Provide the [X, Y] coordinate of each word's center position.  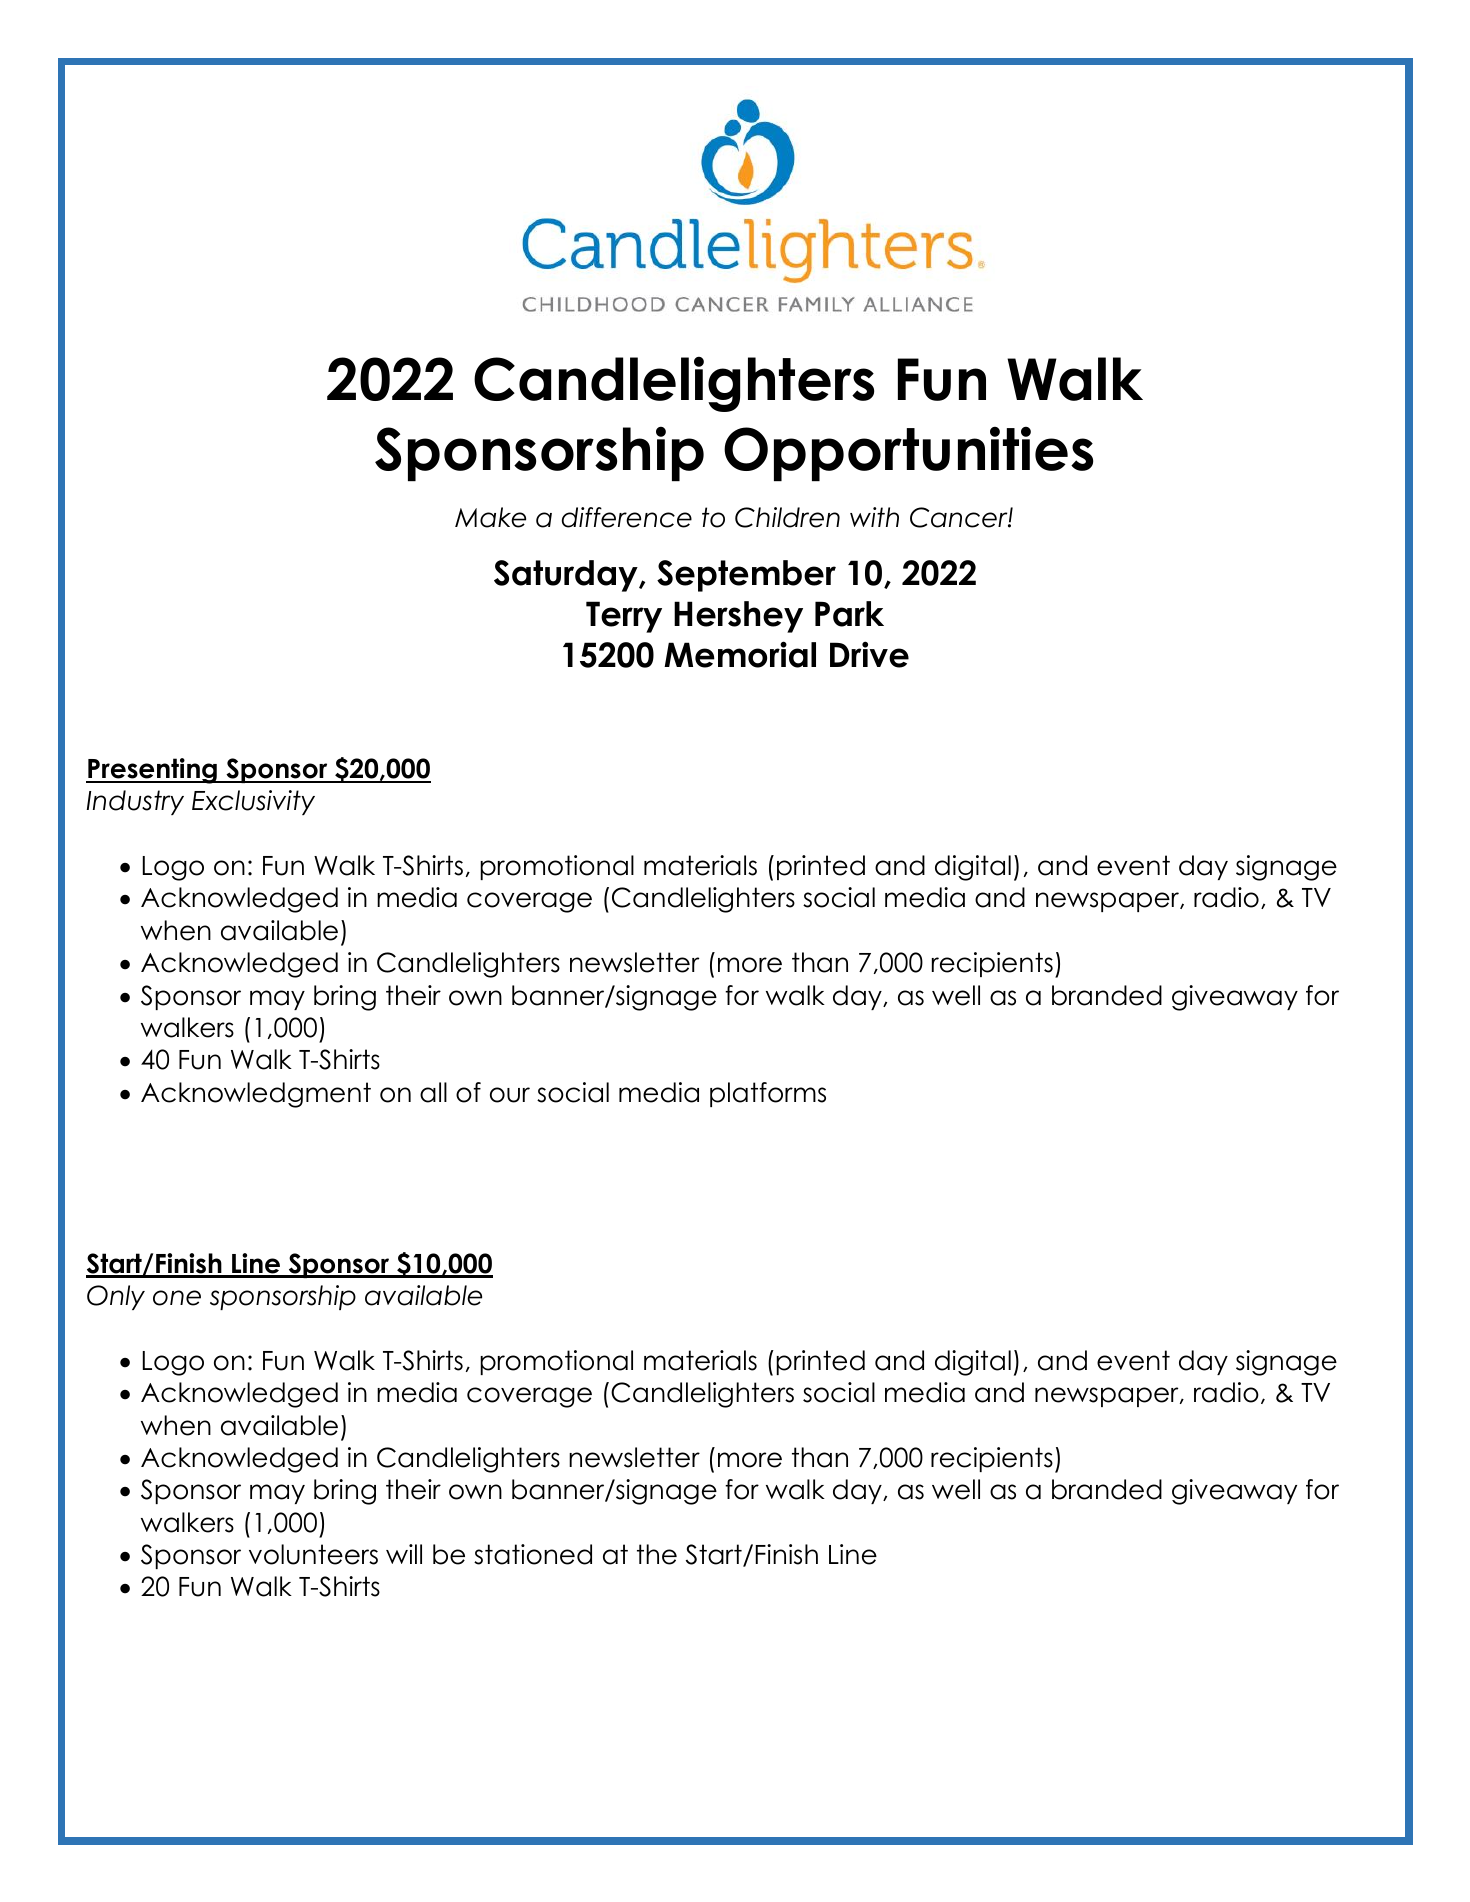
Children [787, 517]
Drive [869, 654]
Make [490, 517]
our [510, 1095]
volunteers [313, 1554]
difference [627, 517]
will [404, 1554]
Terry [624, 617]
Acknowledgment [256, 1095]
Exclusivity [253, 802]
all [433, 1092]
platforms [768, 1094]
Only [116, 1297]
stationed [533, 1554]
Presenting [152, 771]
